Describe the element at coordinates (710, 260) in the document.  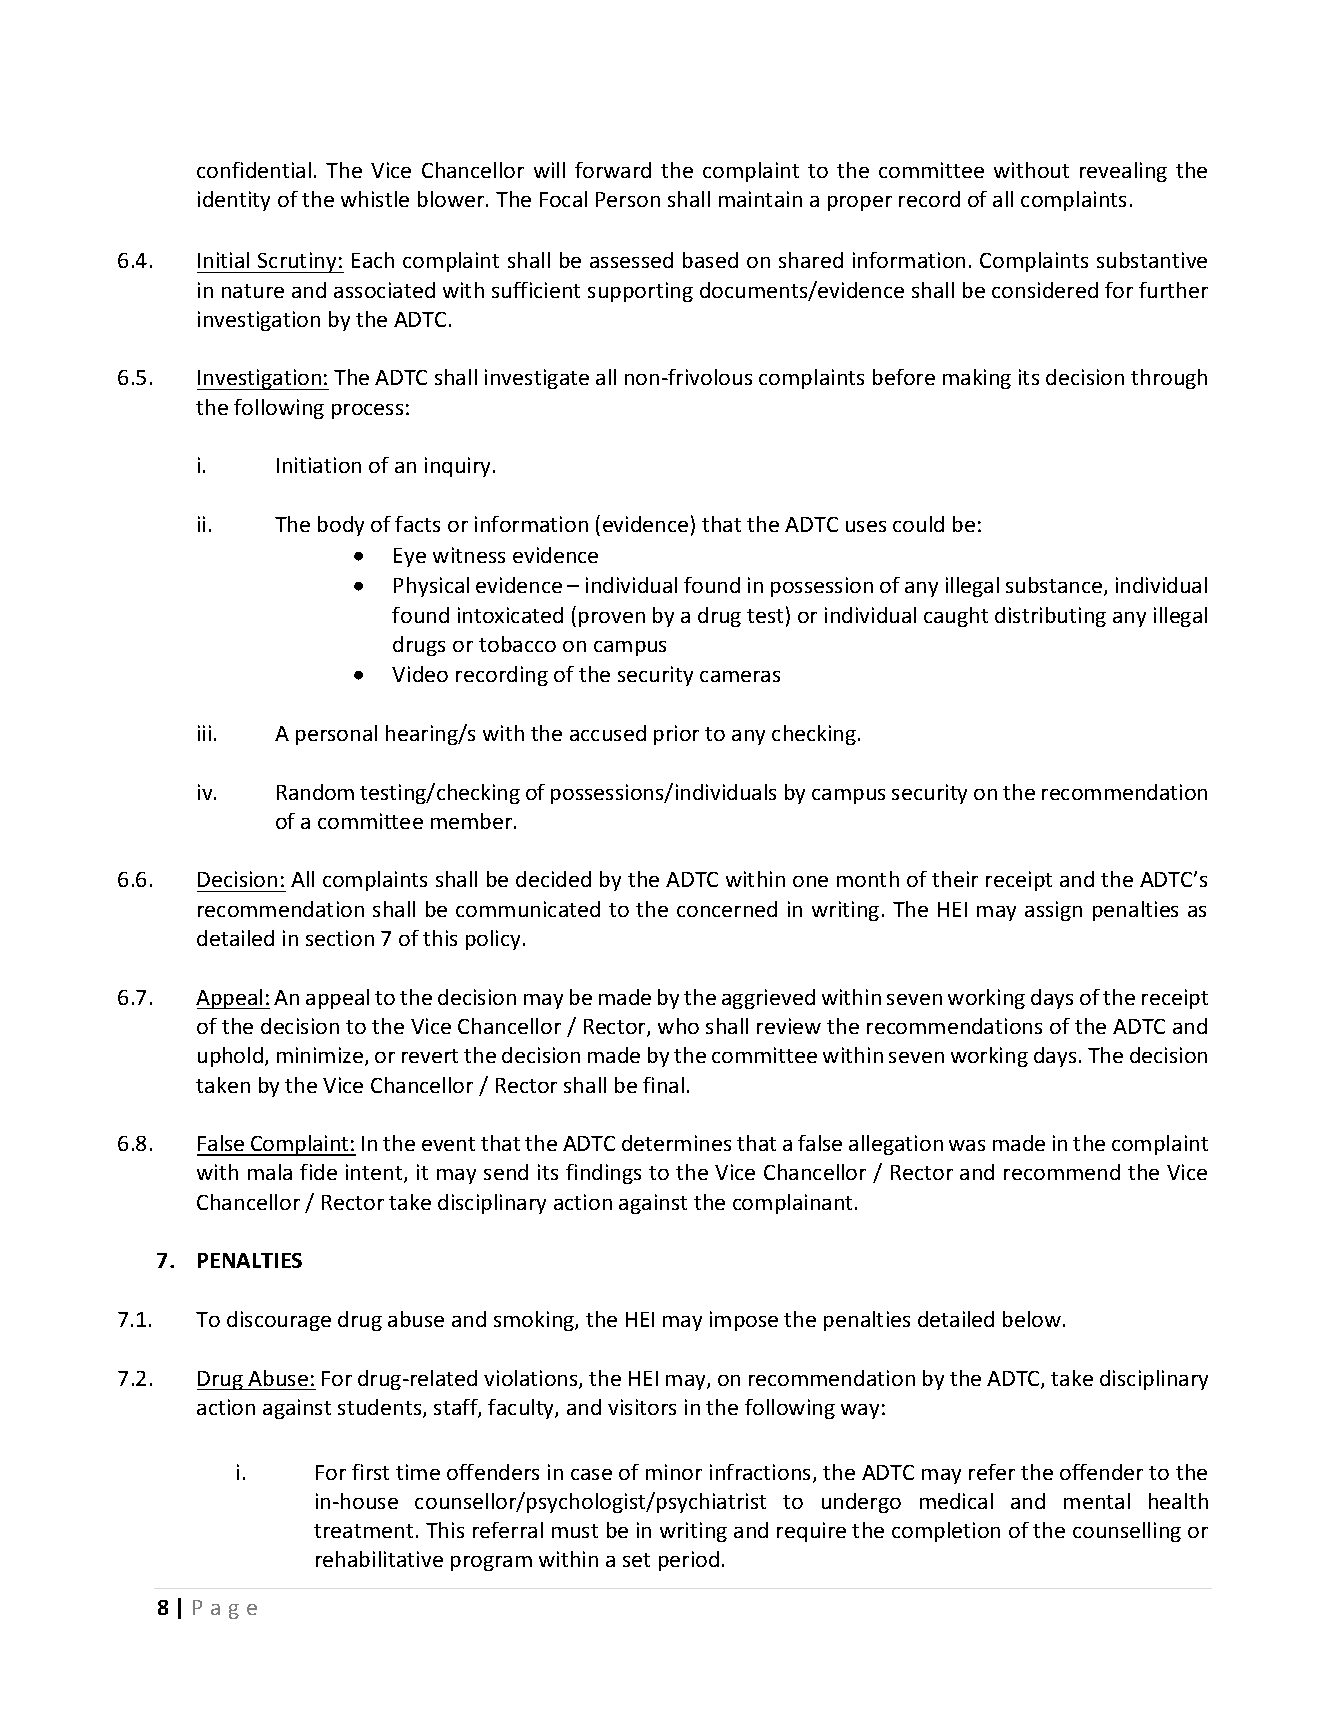
I see `based` at that location.
